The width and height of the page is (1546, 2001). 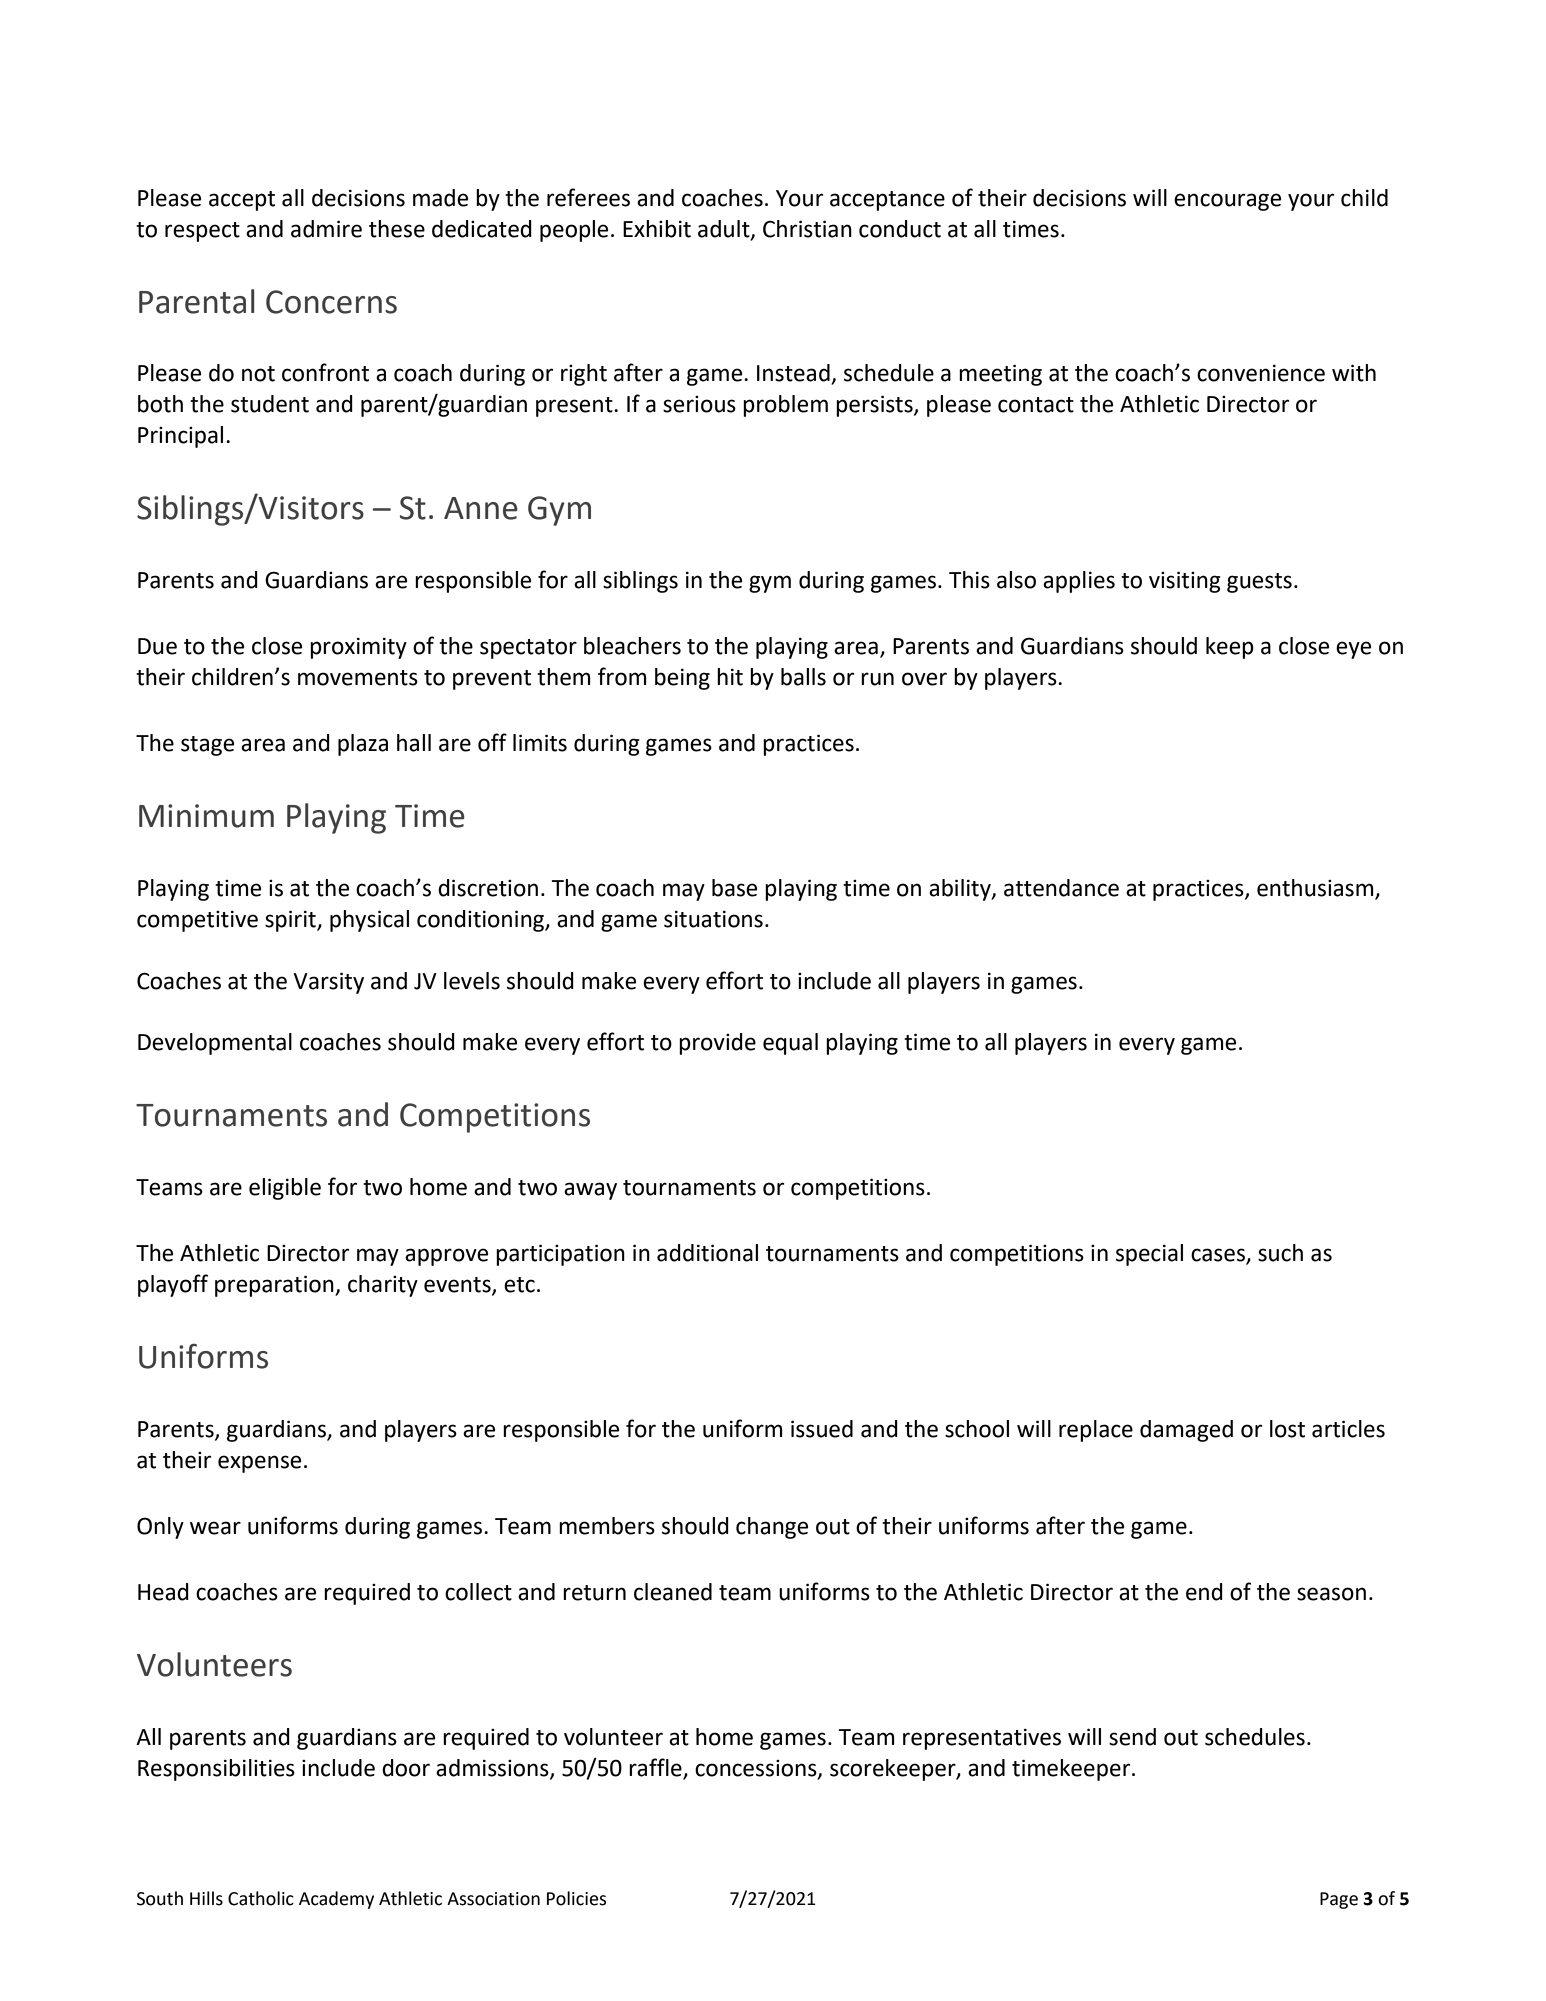 What do you see at coordinates (1227, 202) in the page?
I see `encourage` at bounding box center [1227, 202].
